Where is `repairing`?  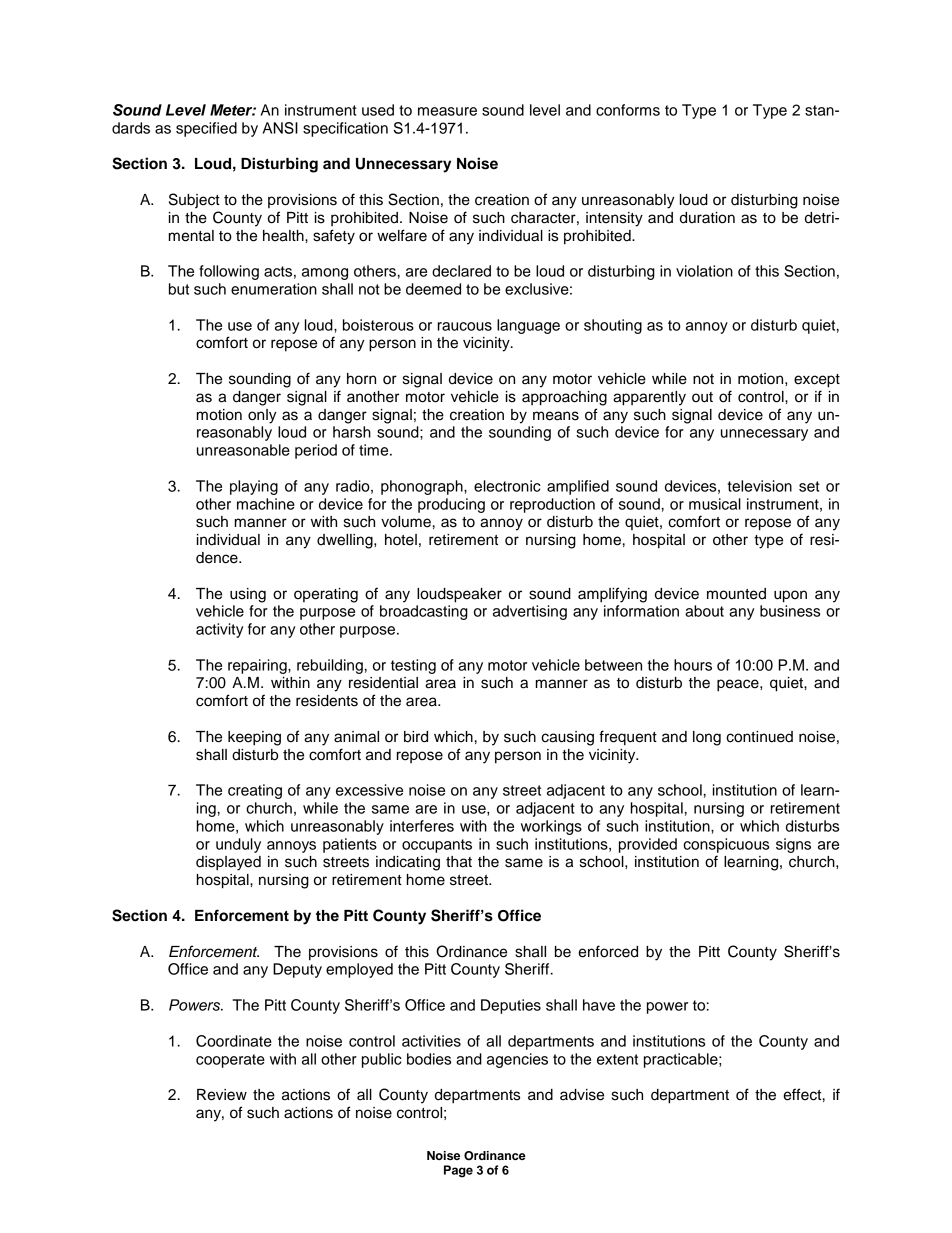
repairing is located at coordinates (258, 666).
